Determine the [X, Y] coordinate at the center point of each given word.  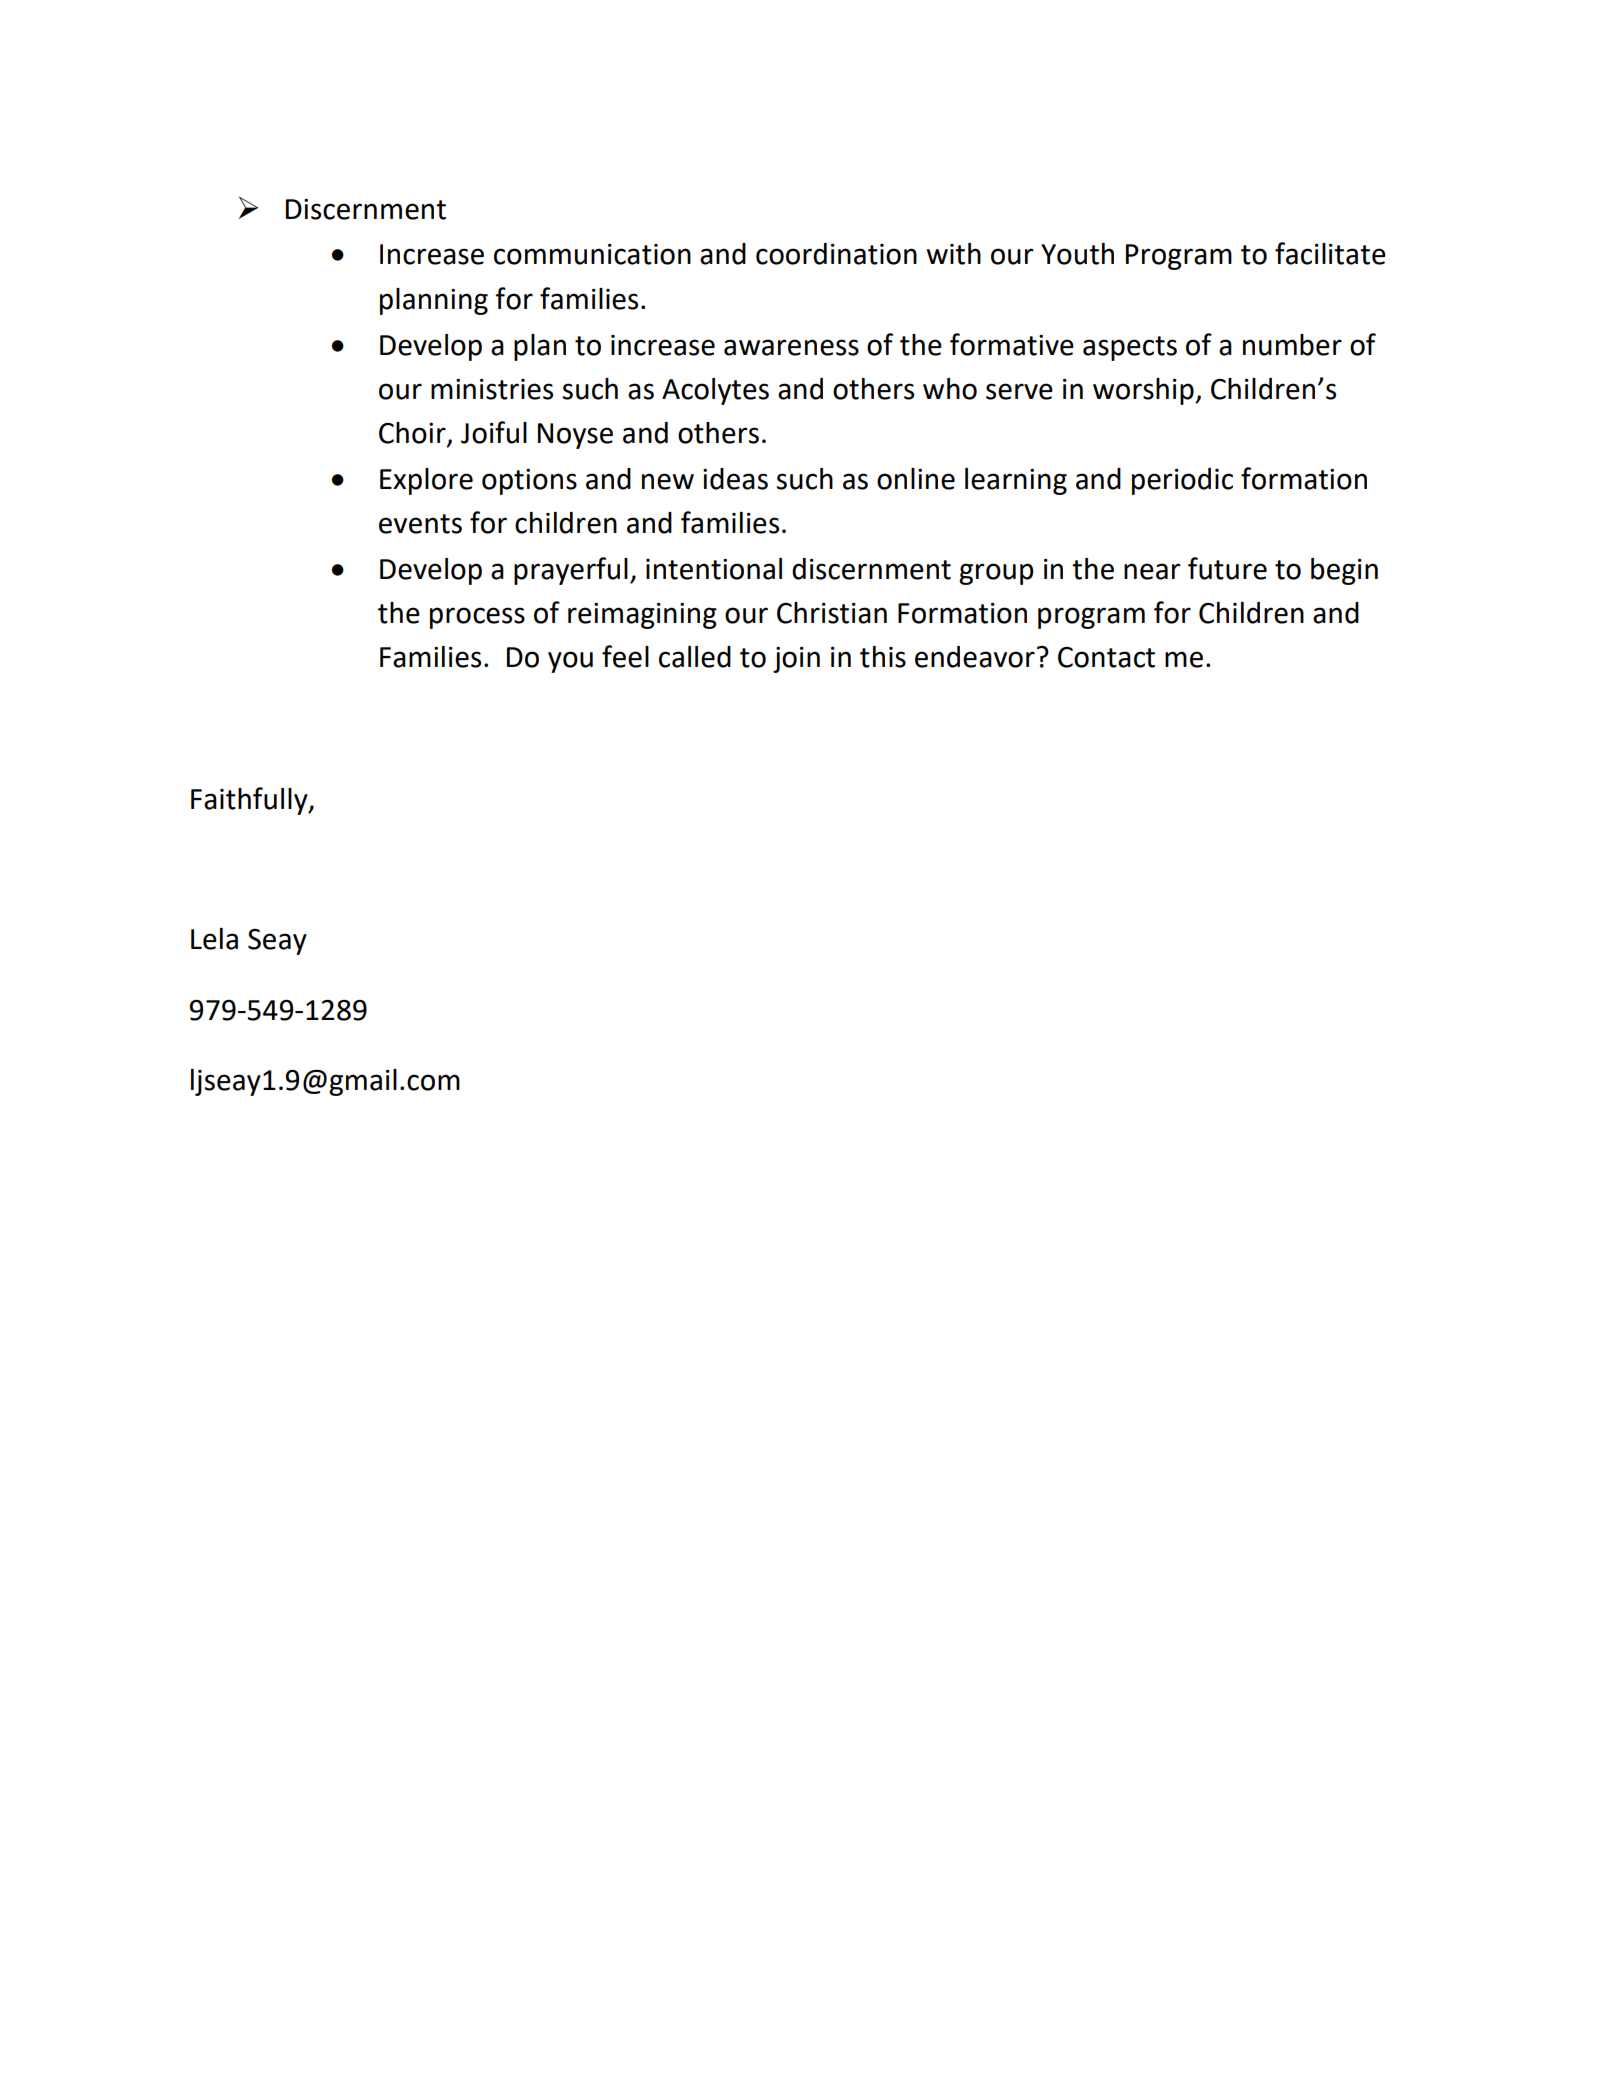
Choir [413, 434]
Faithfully [250, 801]
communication [592, 254]
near [1152, 571]
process [477, 618]
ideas [735, 479]
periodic [1182, 481]
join [796, 660]
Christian [832, 613]
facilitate [1330, 253]
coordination [836, 254]
